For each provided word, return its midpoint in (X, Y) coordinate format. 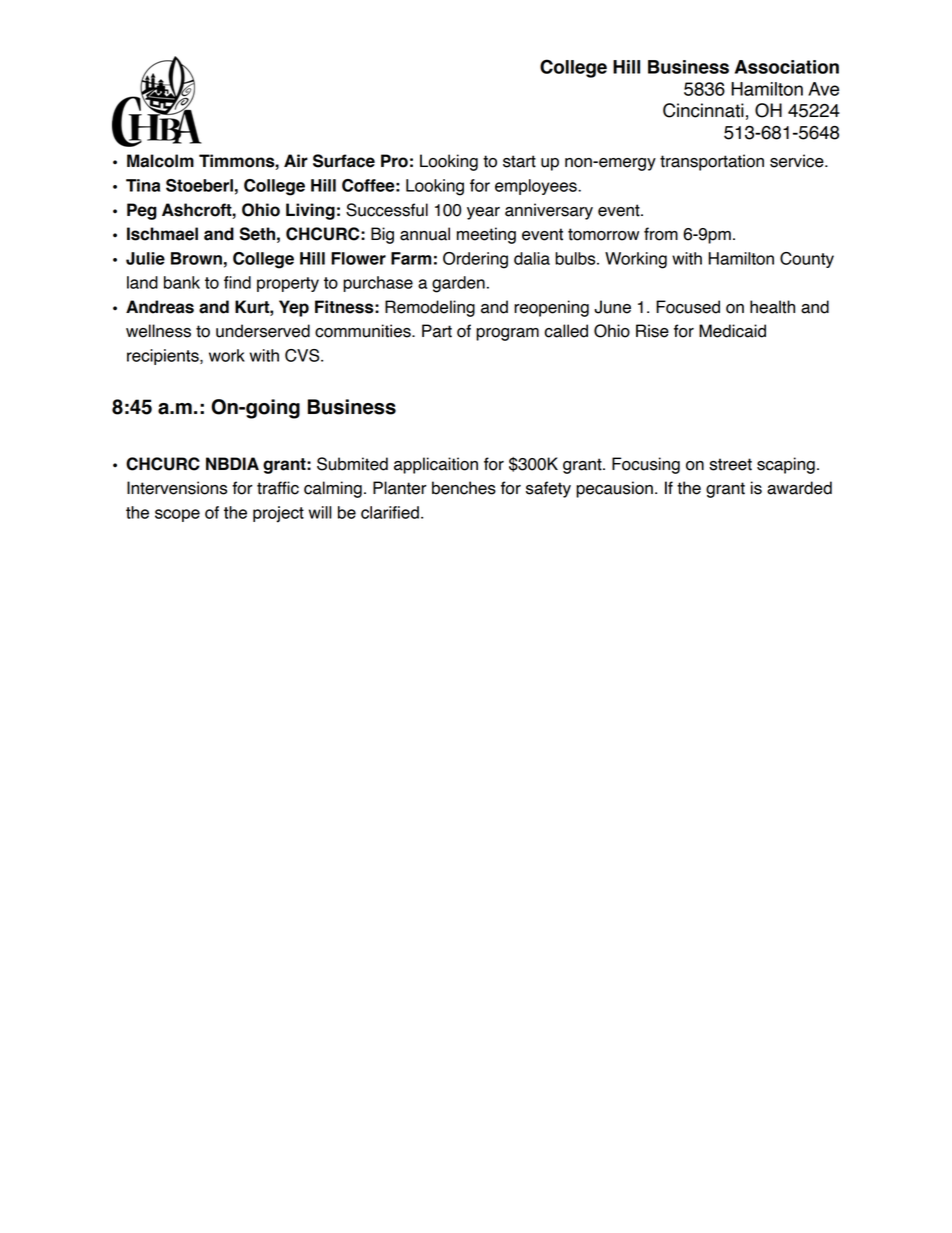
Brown (196, 258)
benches (464, 488)
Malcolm (160, 161)
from (661, 234)
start (519, 161)
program (507, 334)
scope (177, 515)
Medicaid (732, 331)
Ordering (475, 260)
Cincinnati (703, 110)
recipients (164, 357)
